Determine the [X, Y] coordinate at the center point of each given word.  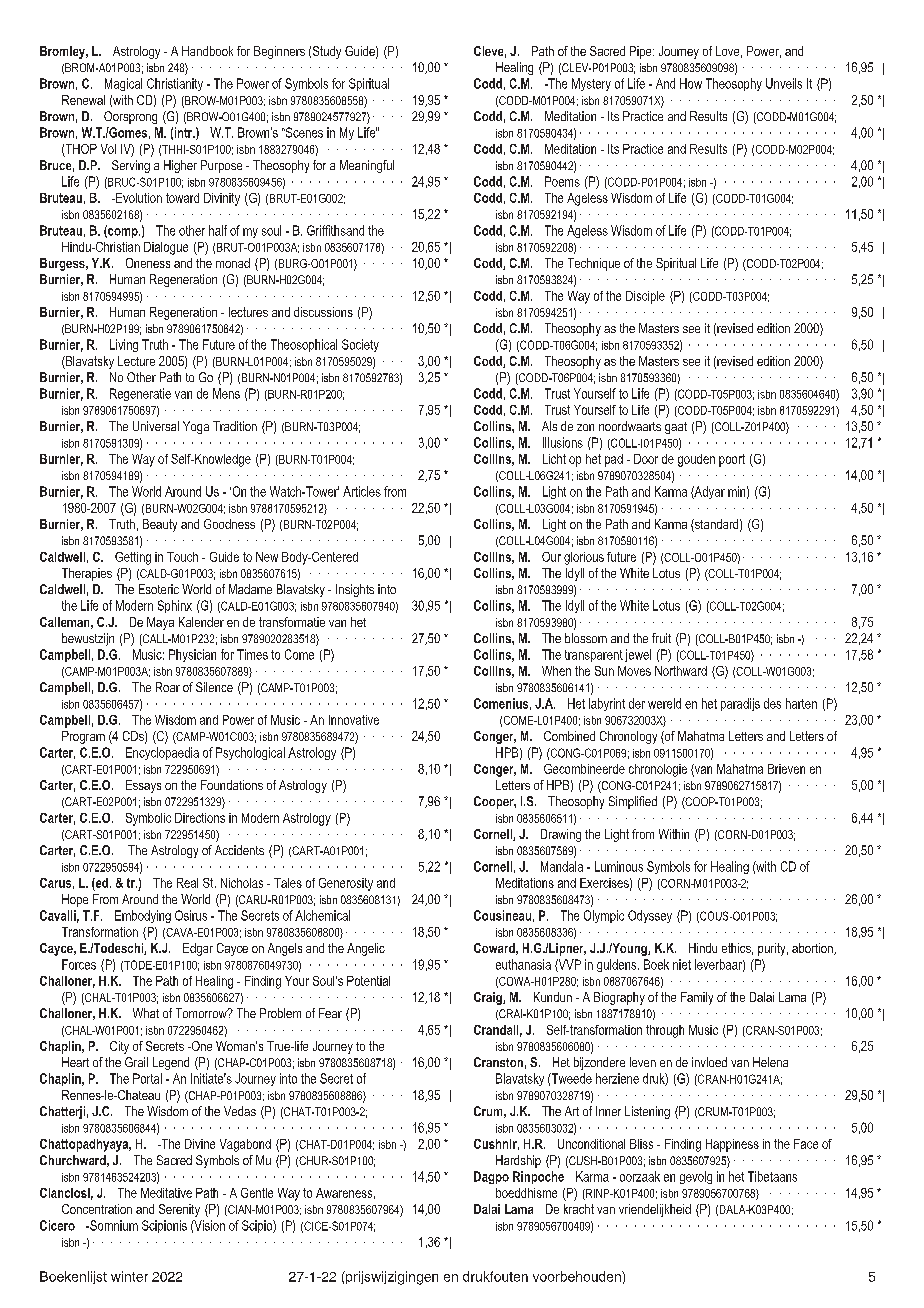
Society [360, 345]
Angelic [366, 949]
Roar [168, 687]
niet [682, 964]
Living [124, 345]
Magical [123, 84]
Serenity [179, 1210]
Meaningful [367, 166]
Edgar [198, 949]
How [691, 83]
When [556, 671]
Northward [681, 671]
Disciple [645, 297]
